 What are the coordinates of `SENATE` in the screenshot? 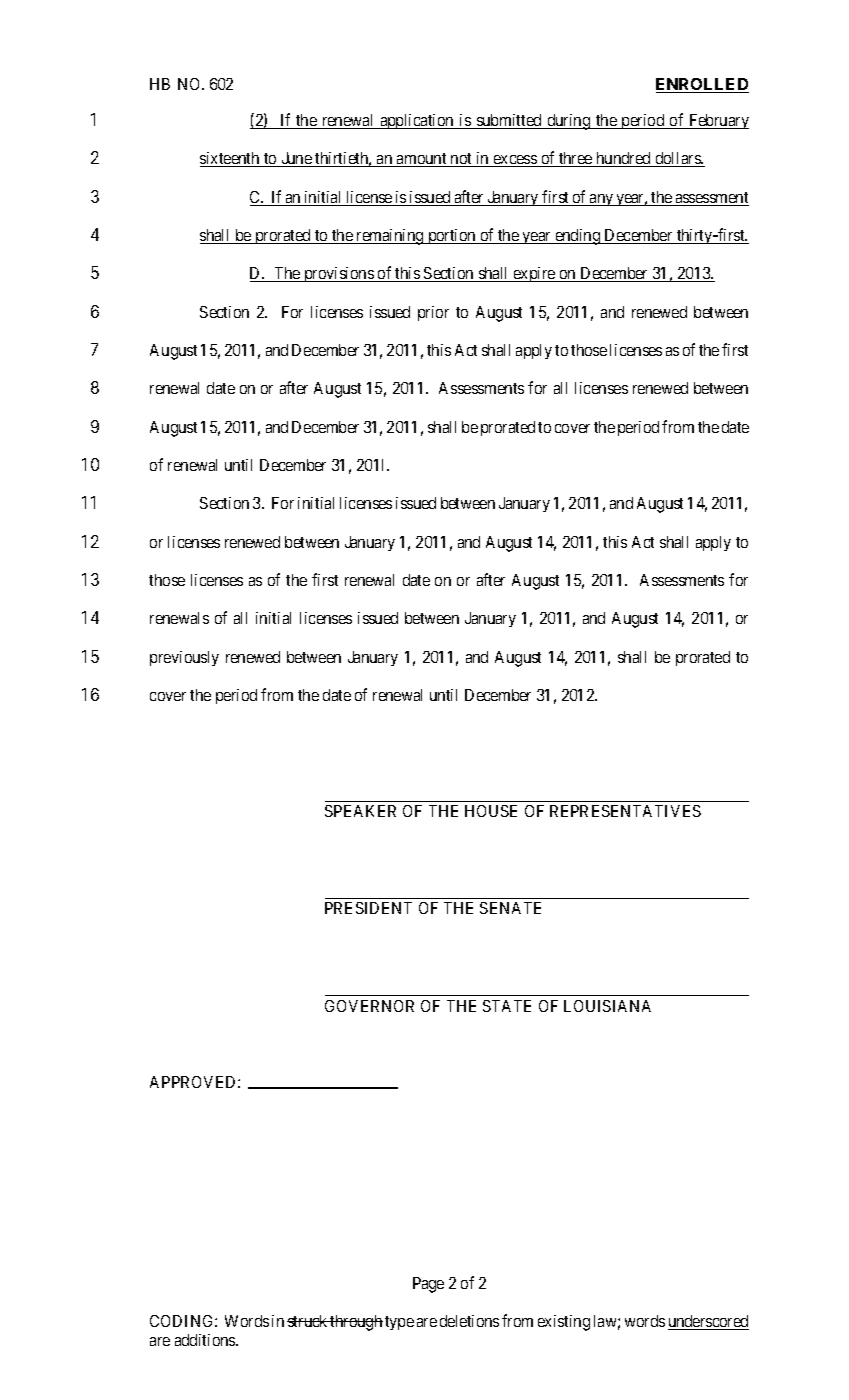 It's located at (510, 908).
